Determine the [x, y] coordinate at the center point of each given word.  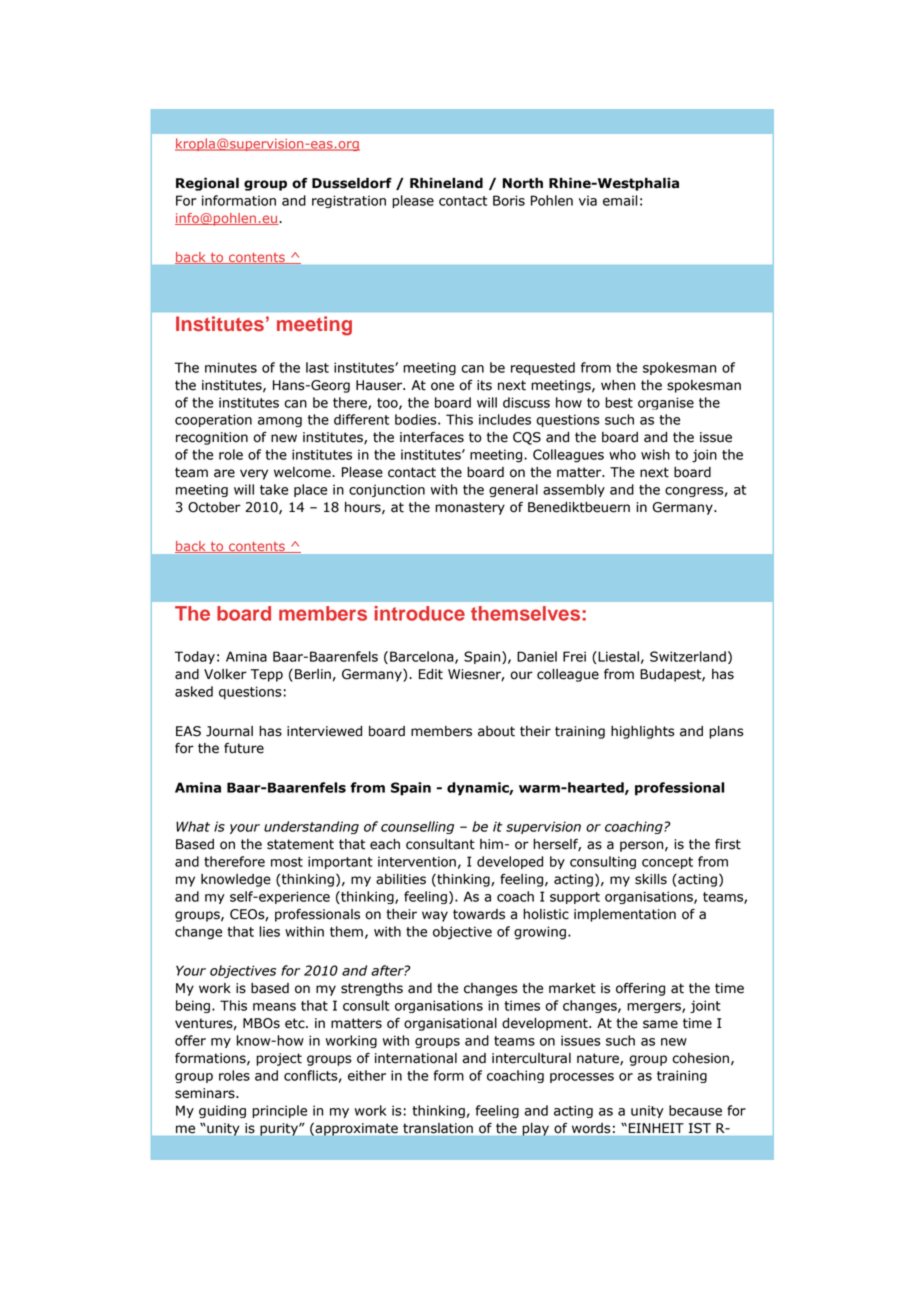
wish [655, 454]
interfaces [432, 437]
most [287, 862]
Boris [509, 200]
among [280, 422]
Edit [431, 674]
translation [438, 1128]
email [620, 200]
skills [651, 879]
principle [279, 1111]
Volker [225, 674]
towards [479, 914]
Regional [207, 184]
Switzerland [688, 656]
